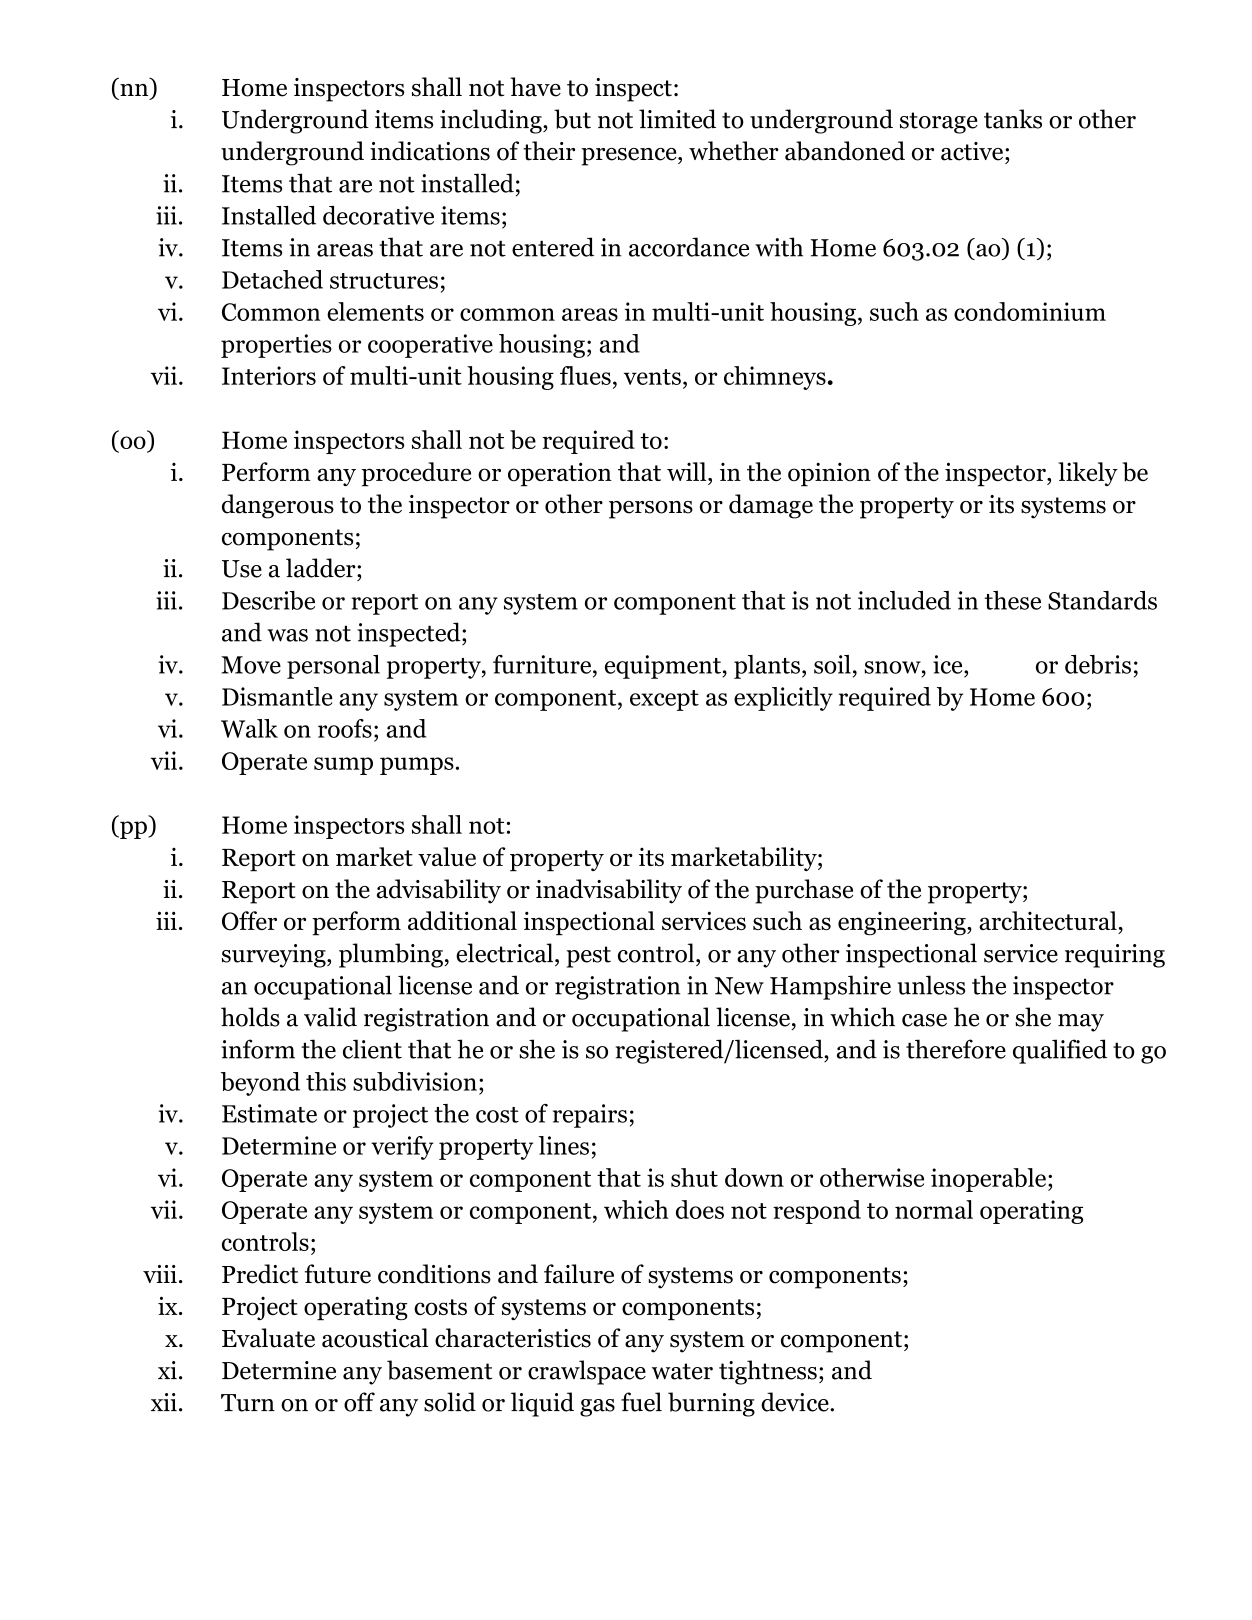  I want to click on Walk, so click(249, 728).
